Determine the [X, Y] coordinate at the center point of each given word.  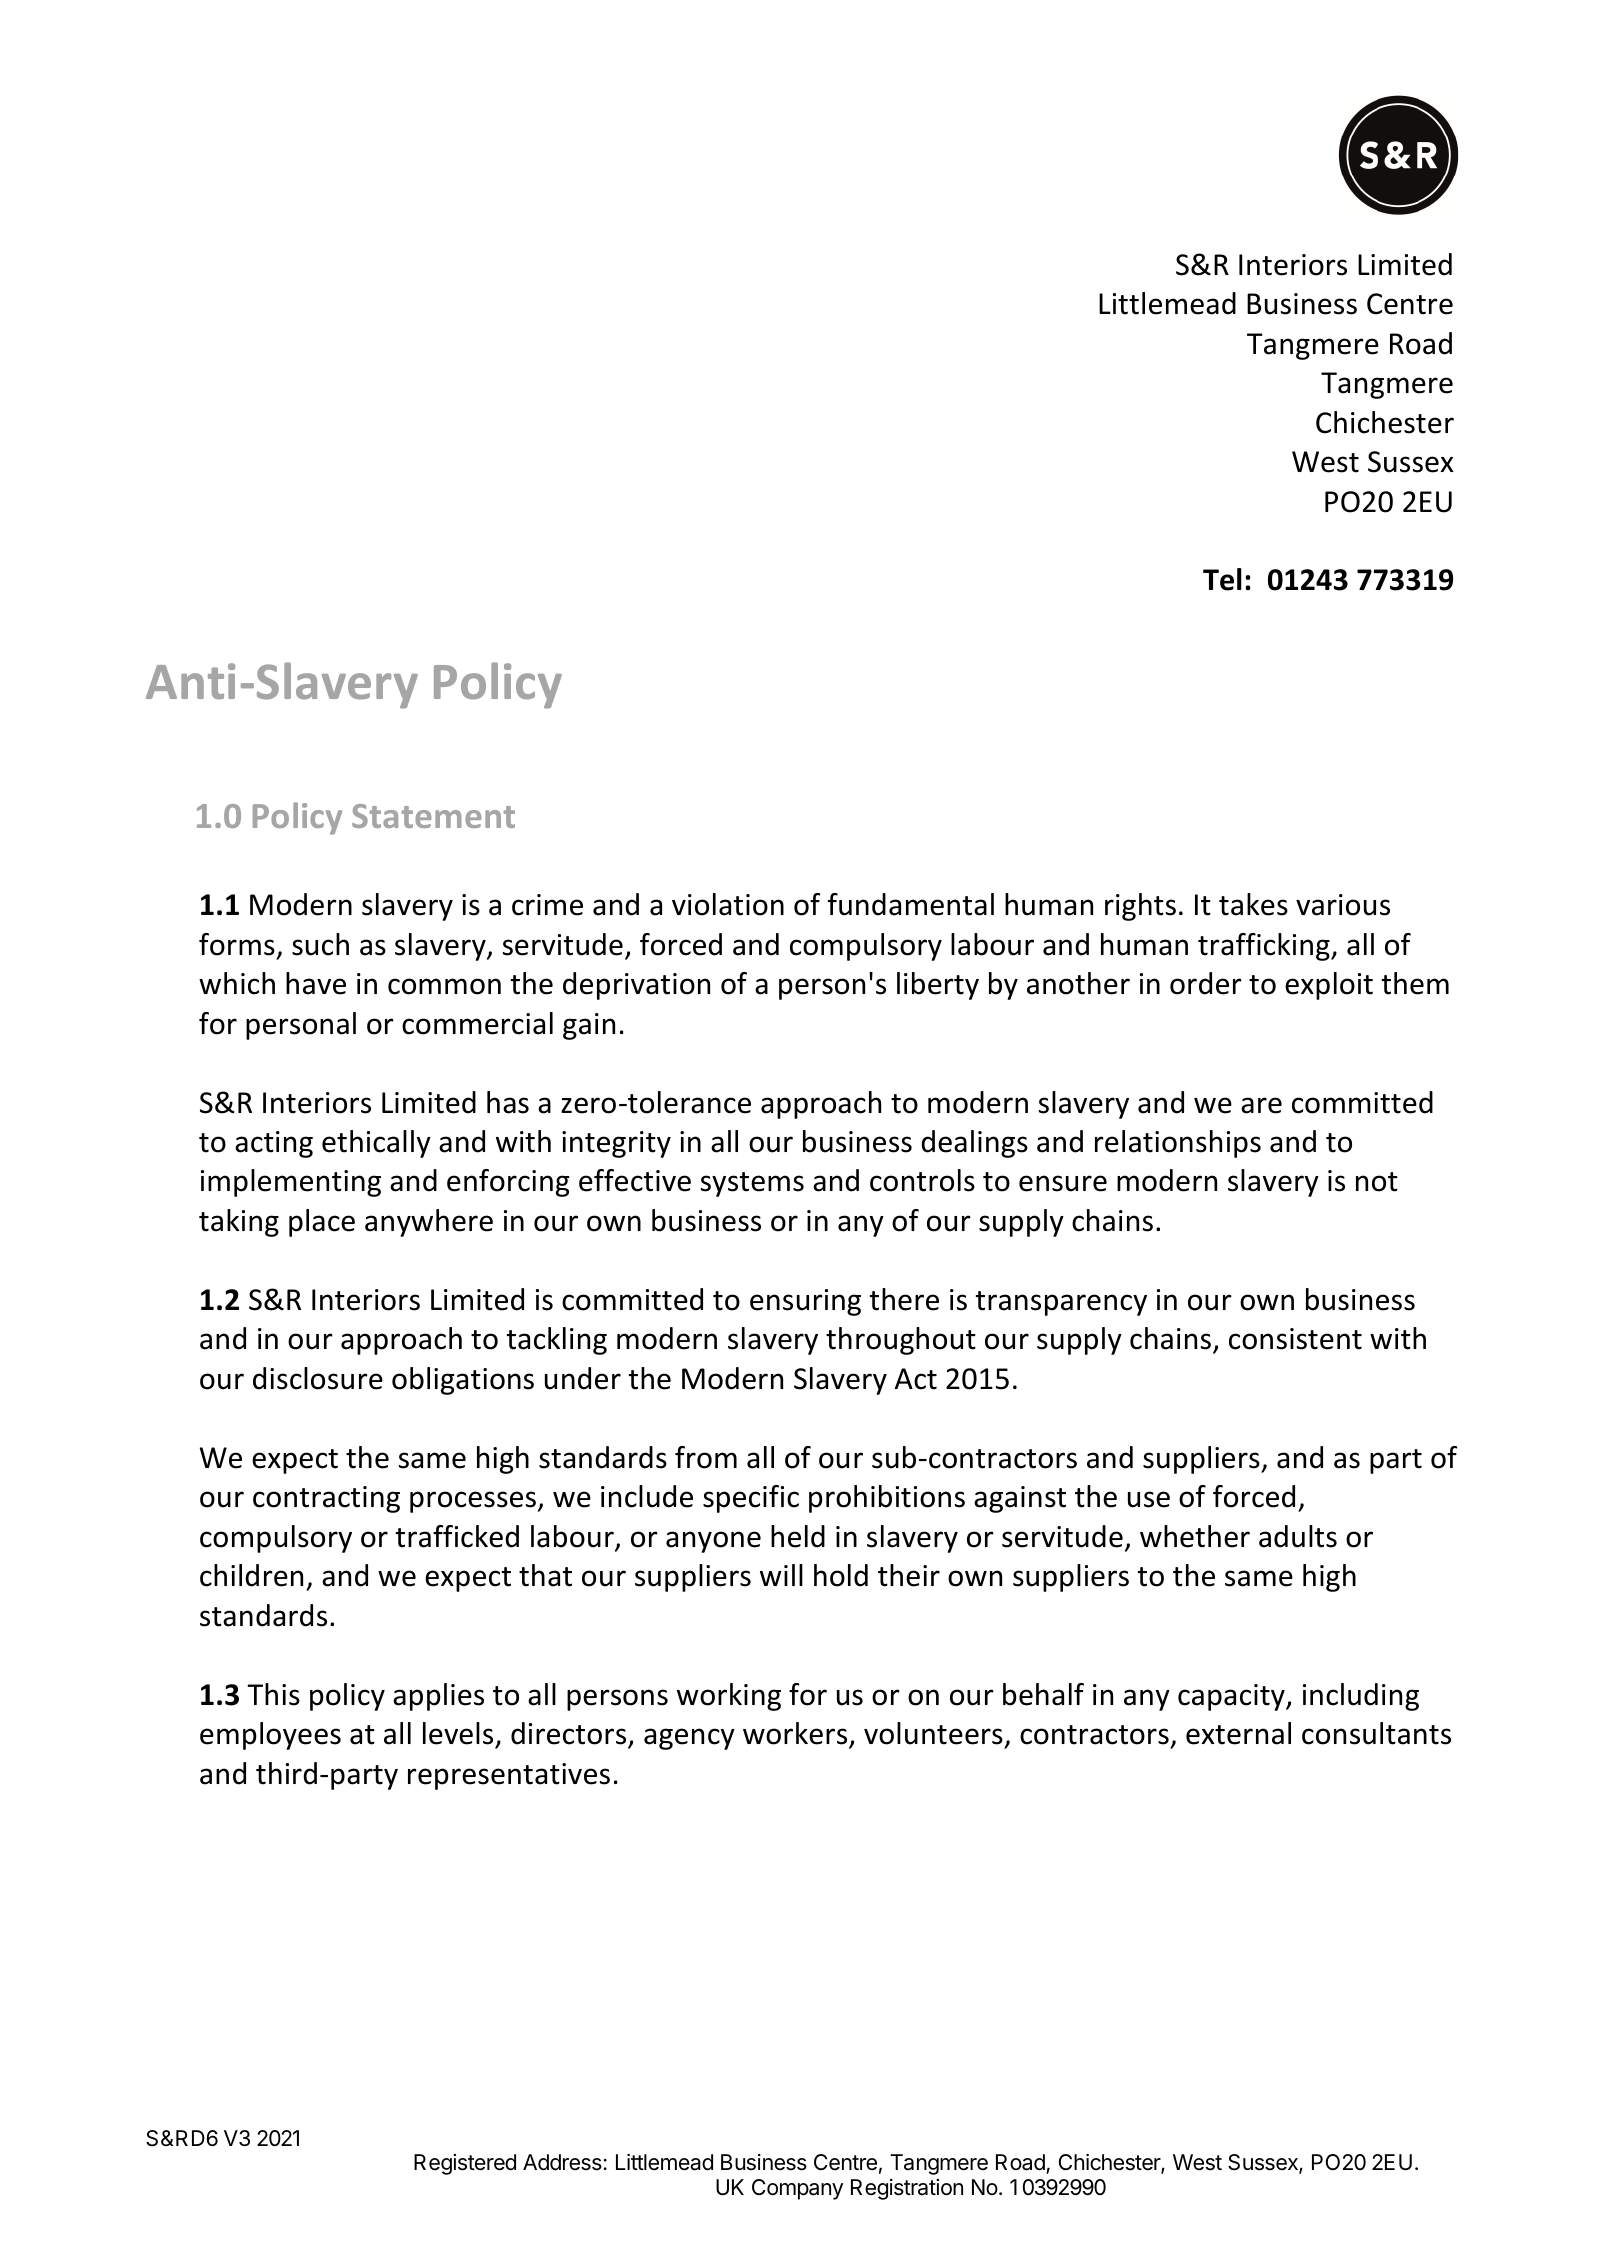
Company [797, 2189]
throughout [901, 1341]
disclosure [318, 1378]
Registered [465, 2164]
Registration [907, 2189]
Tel [1222, 579]
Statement [433, 816]
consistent [1295, 1339]
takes [1253, 904]
